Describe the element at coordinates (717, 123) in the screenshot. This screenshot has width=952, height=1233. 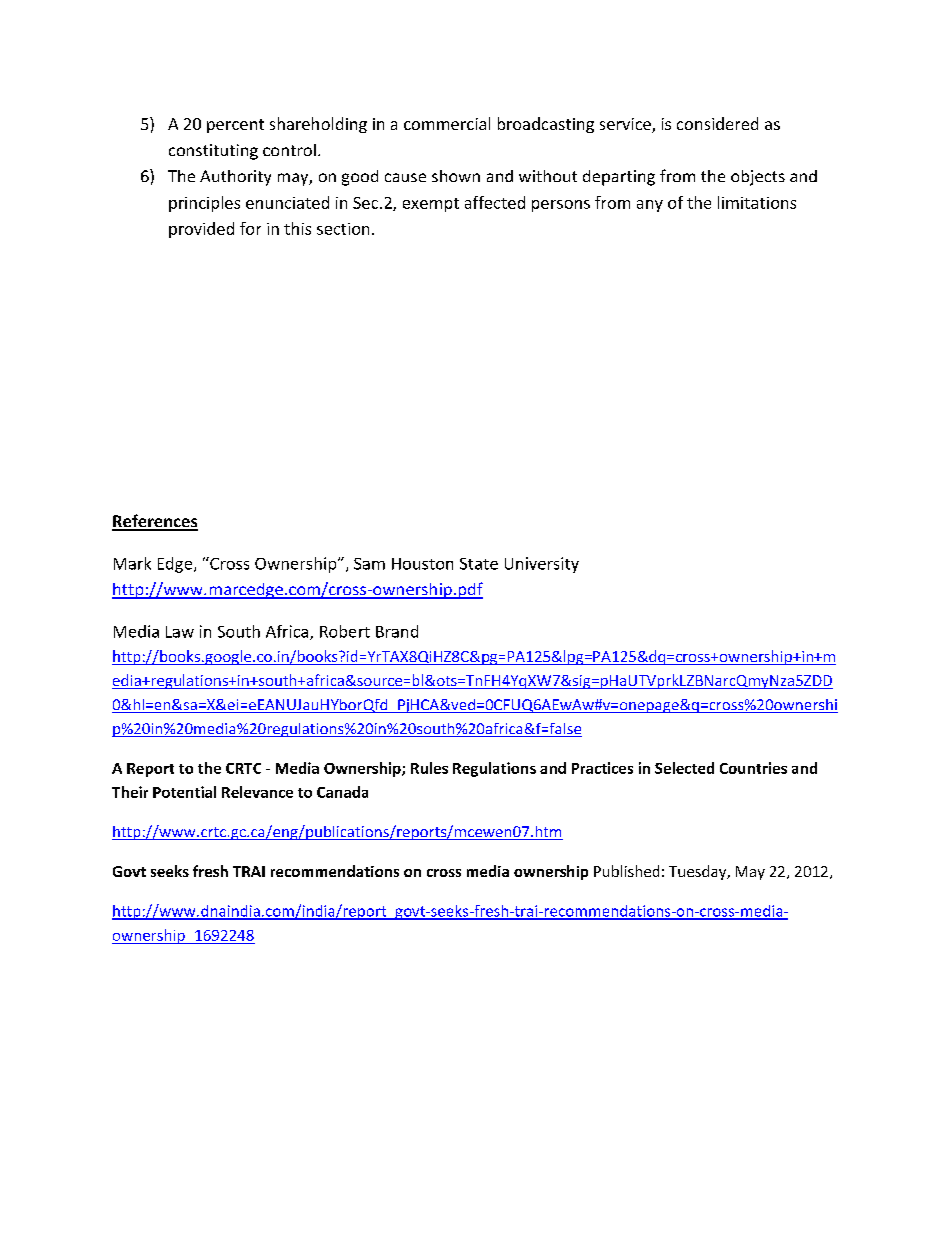
I see `considered` at that location.
